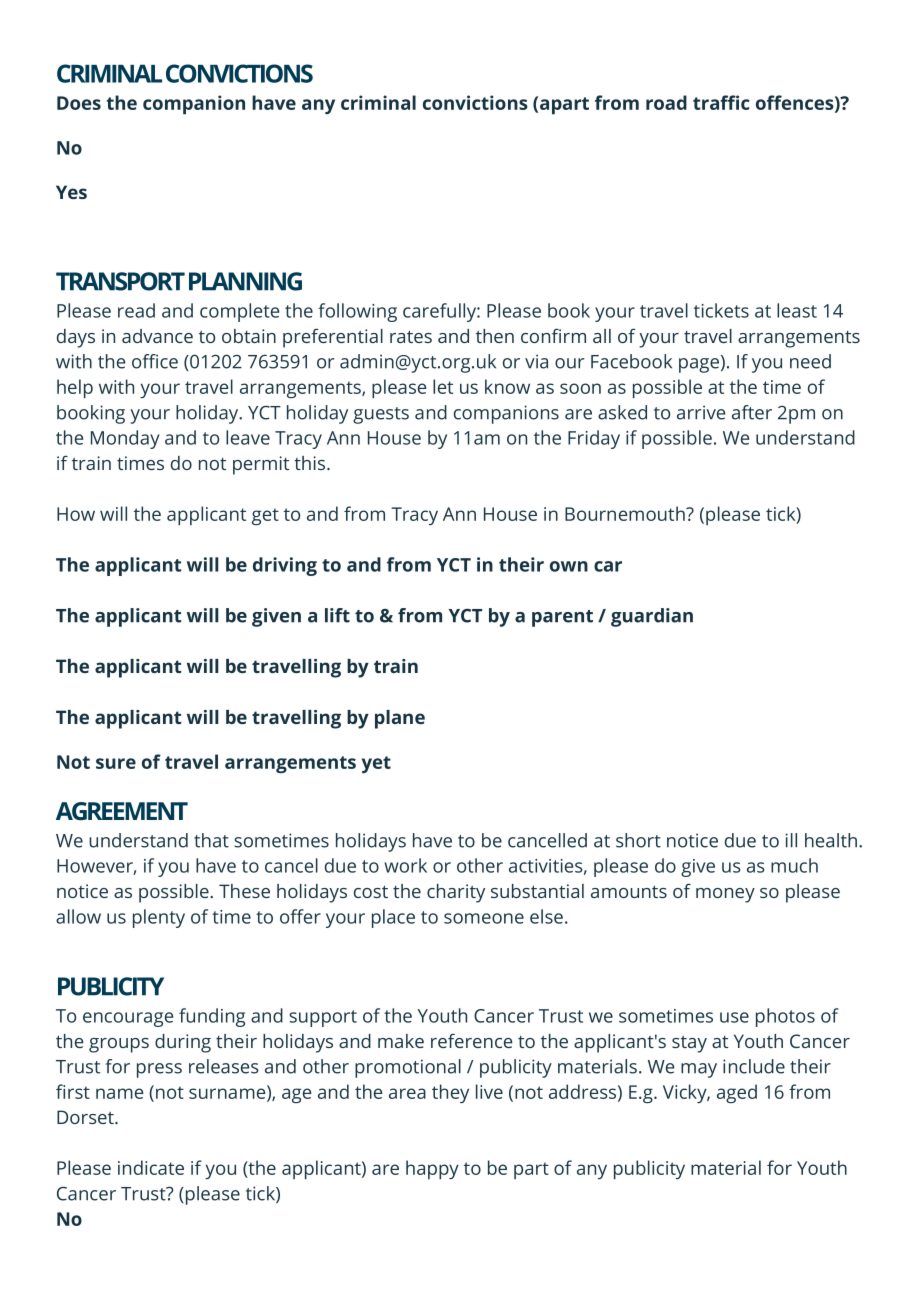 The width and height of the image is (924, 1308). Describe the element at coordinates (725, 895) in the image. I see `money` at that location.
